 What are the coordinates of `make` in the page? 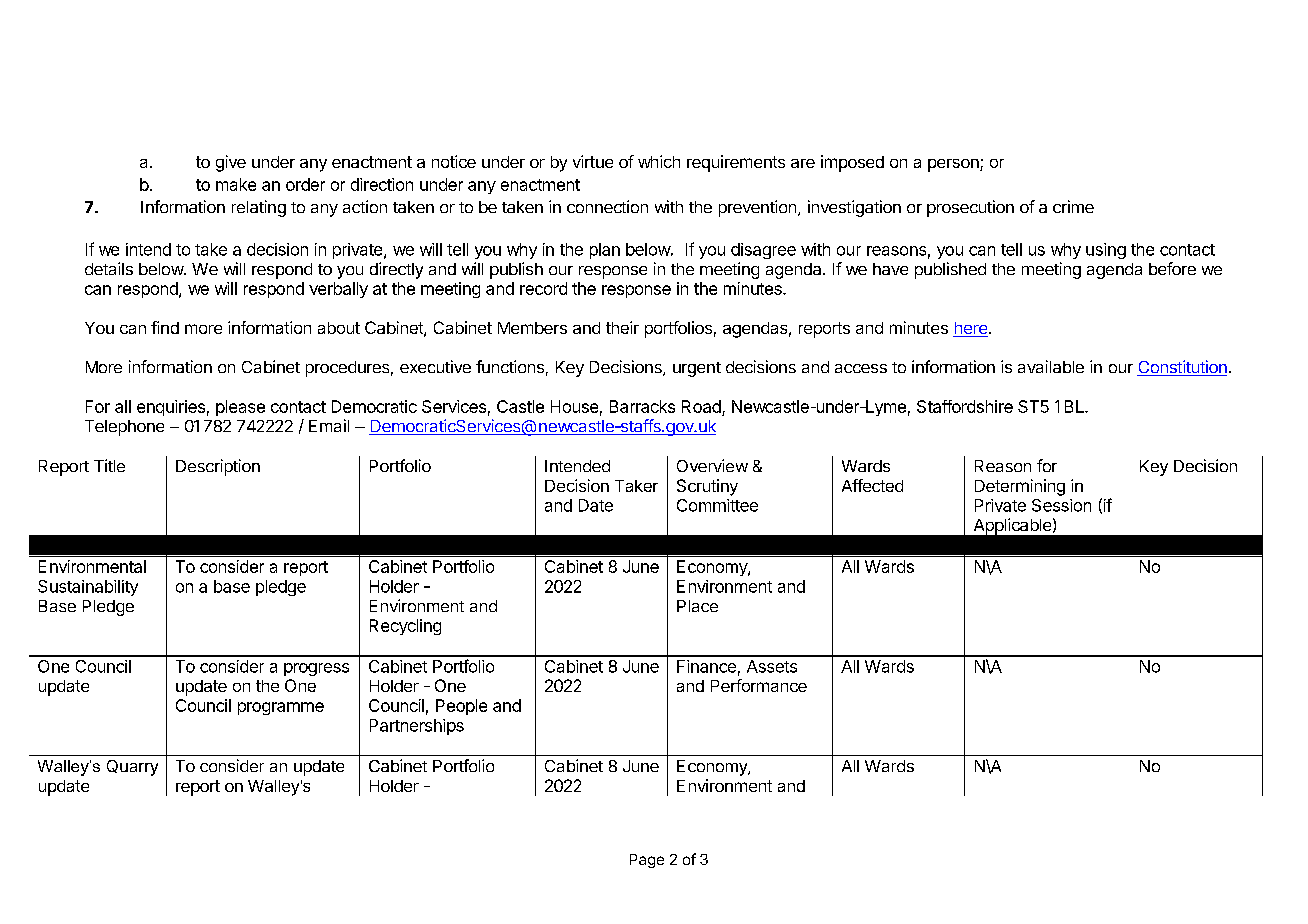 It's located at (236, 184).
